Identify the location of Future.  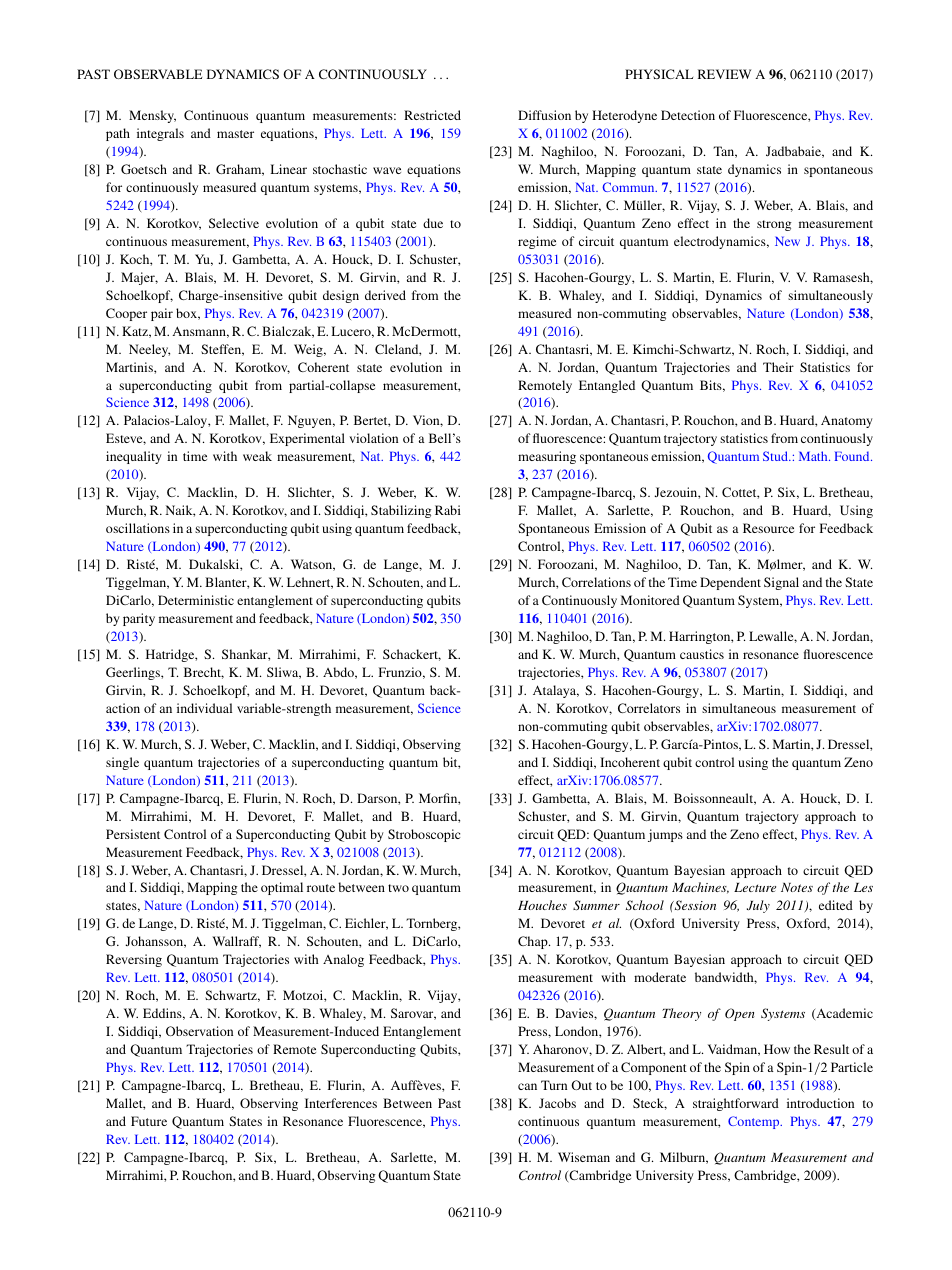
(149, 1121).
